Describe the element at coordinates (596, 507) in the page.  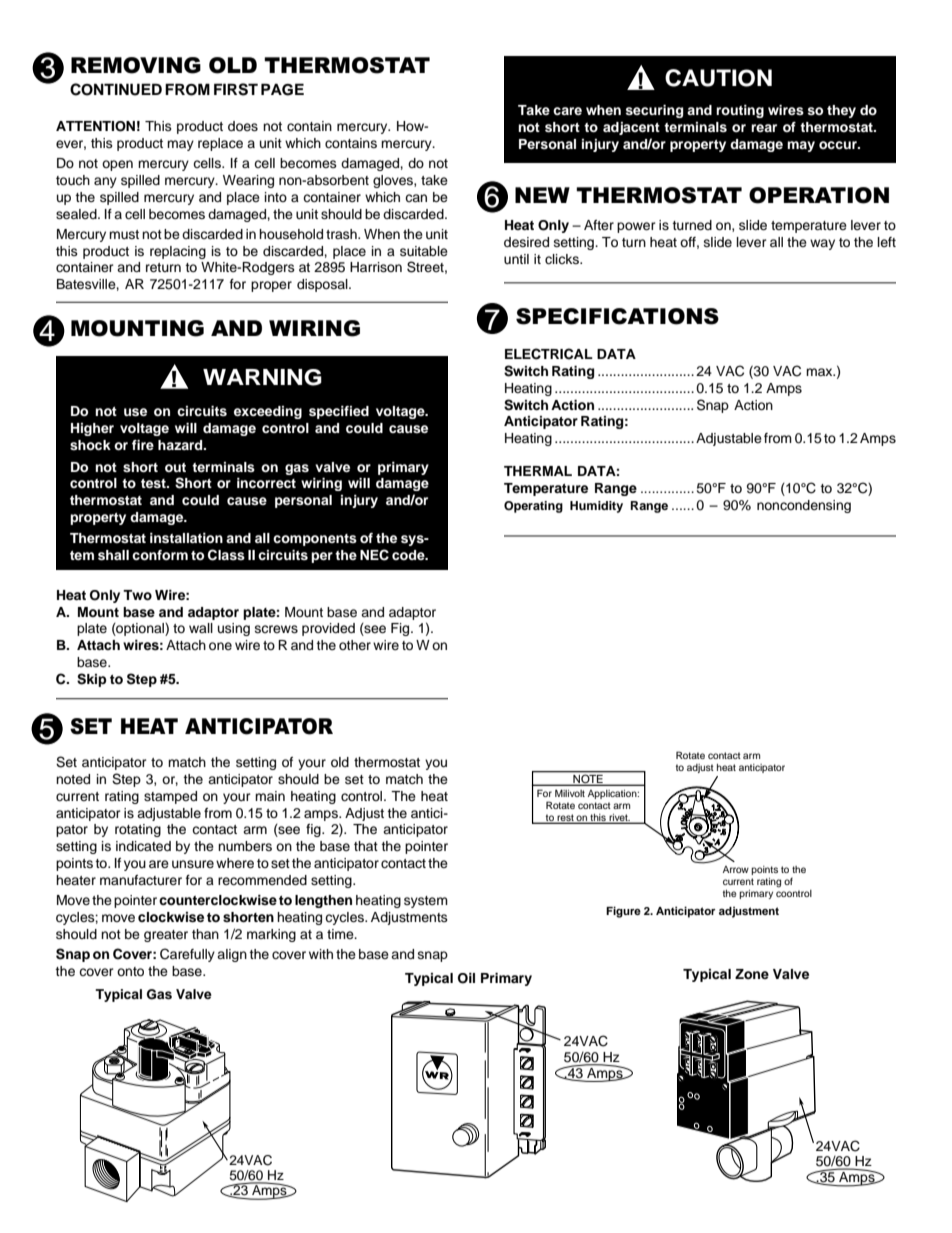
I see `Humidity` at that location.
